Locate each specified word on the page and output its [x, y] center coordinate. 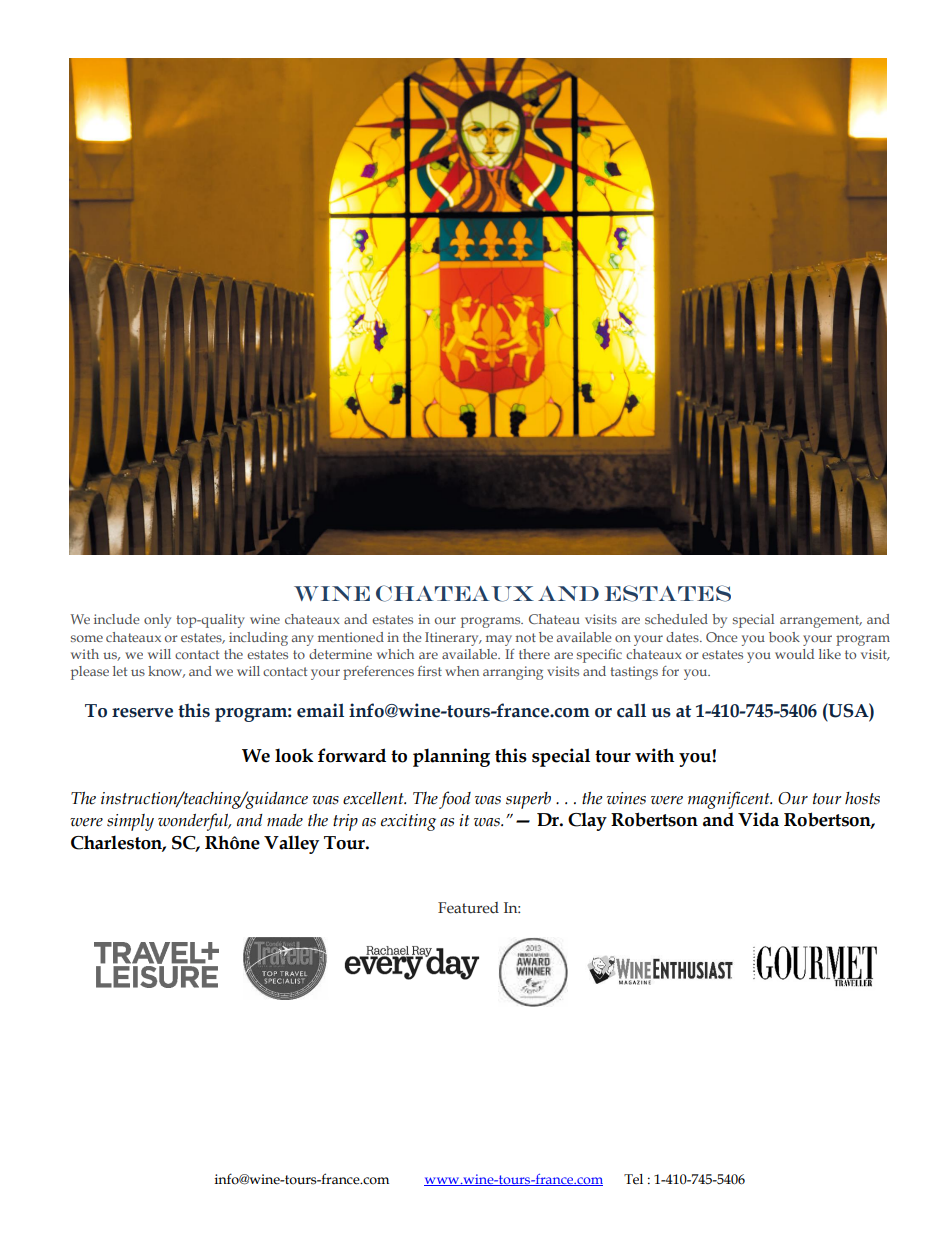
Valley [291, 844]
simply [130, 822]
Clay [587, 821]
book [784, 637]
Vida [758, 819]
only [157, 621]
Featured [468, 908]
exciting [408, 822]
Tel [633, 1179]
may [499, 640]
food [455, 800]
